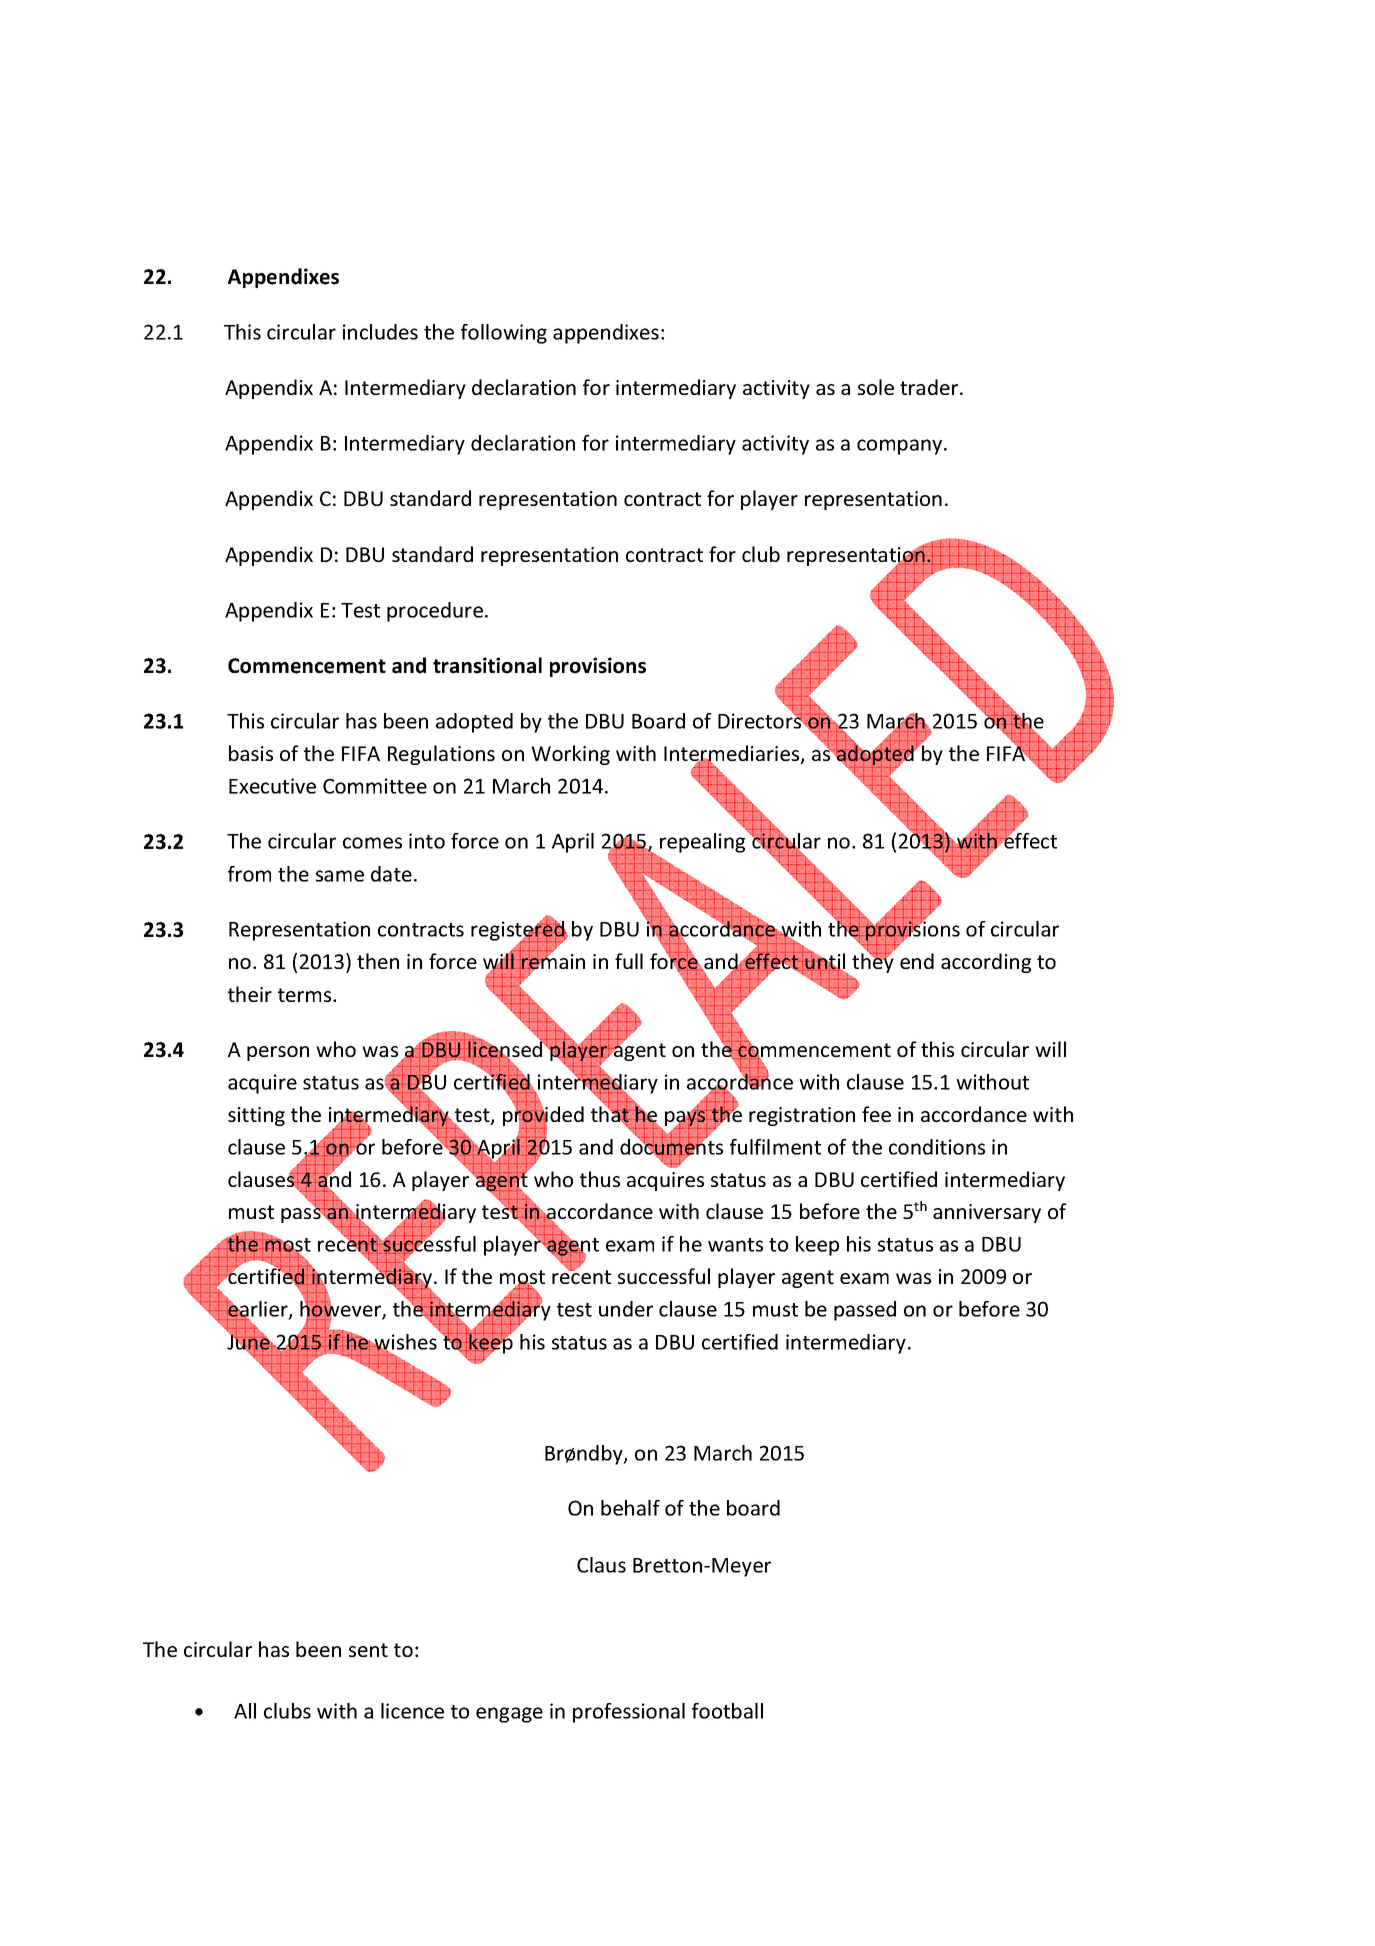  Describe the element at coordinates (727, 1711) in the screenshot. I see `football` at that location.
